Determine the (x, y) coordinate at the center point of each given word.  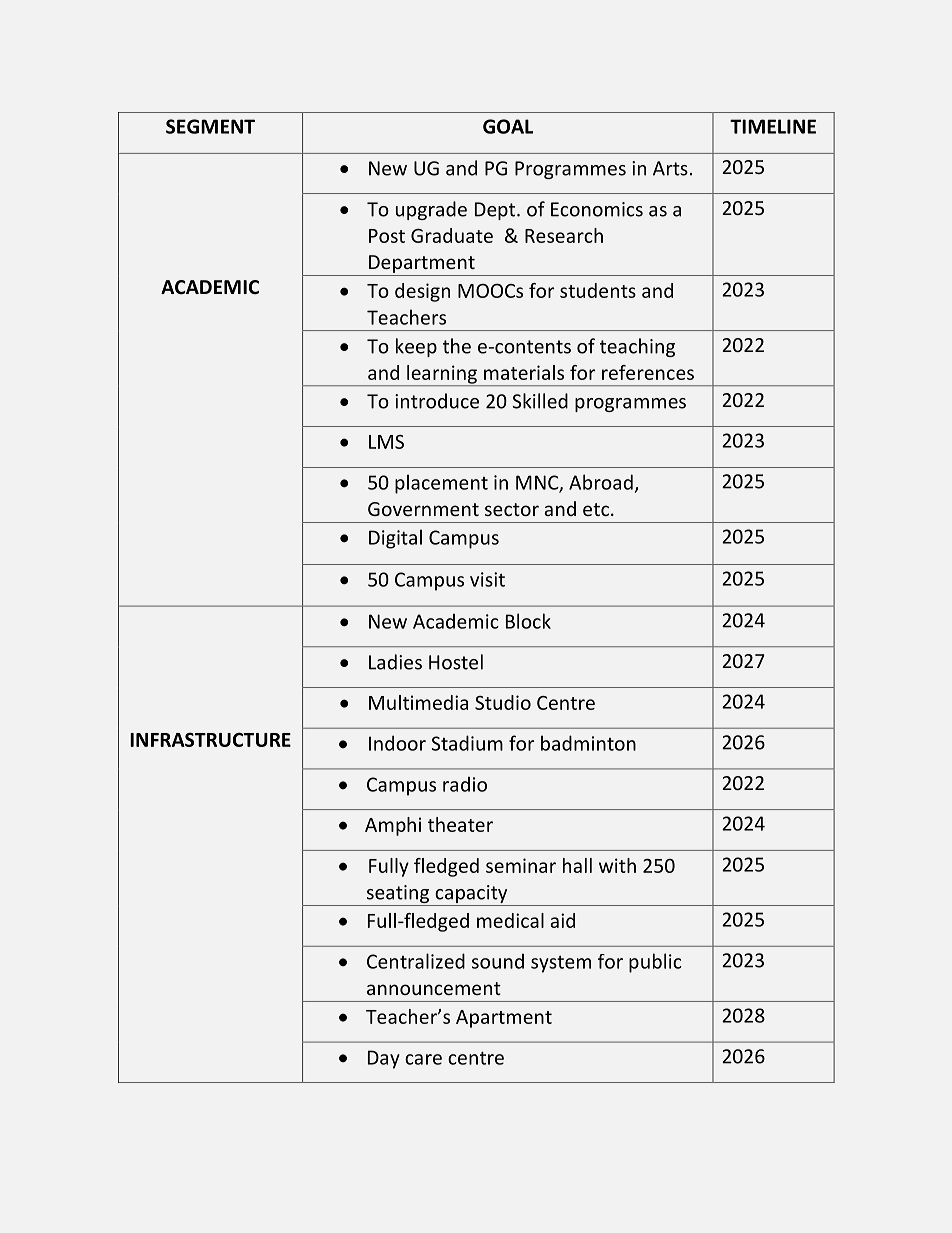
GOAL (508, 126)
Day (384, 1059)
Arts (670, 168)
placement (441, 484)
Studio (503, 702)
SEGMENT (210, 126)
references (648, 372)
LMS (386, 442)
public (655, 963)
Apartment (504, 1019)
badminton (588, 743)
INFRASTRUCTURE (210, 739)
